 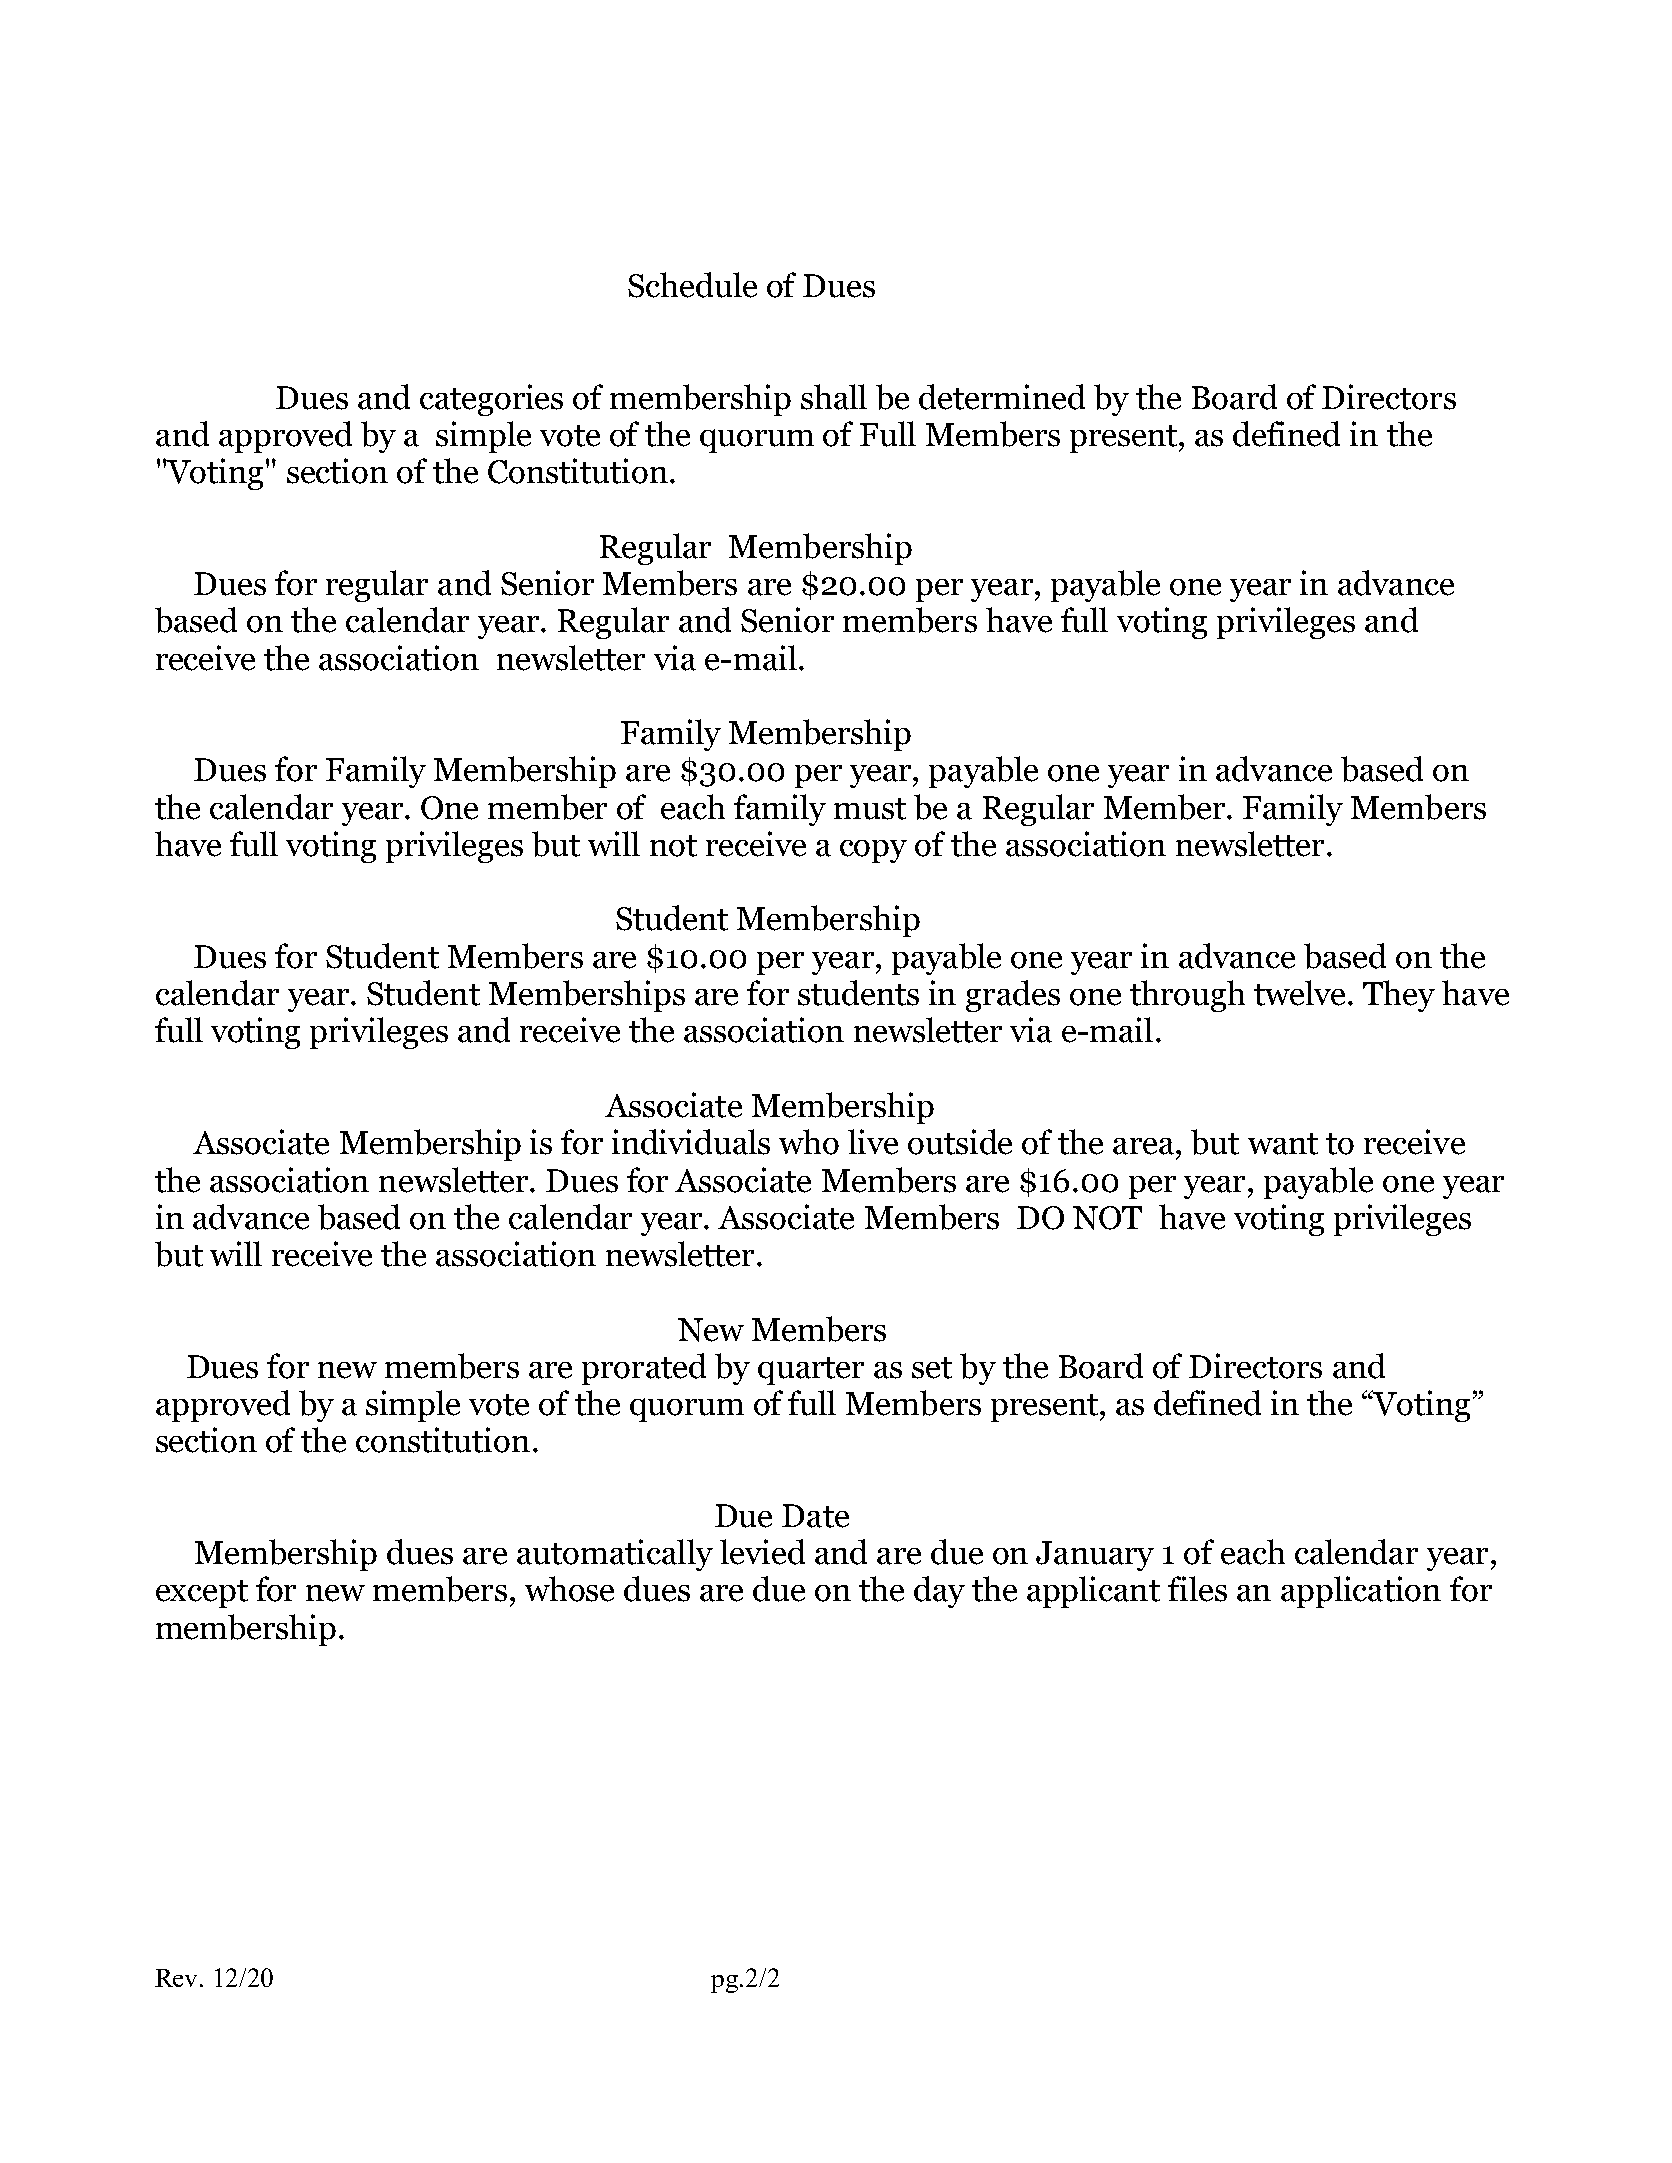 What do you see at coordinates (178, 1978) in the image?
I see `Rev` at bounding box center [178, 1978].
